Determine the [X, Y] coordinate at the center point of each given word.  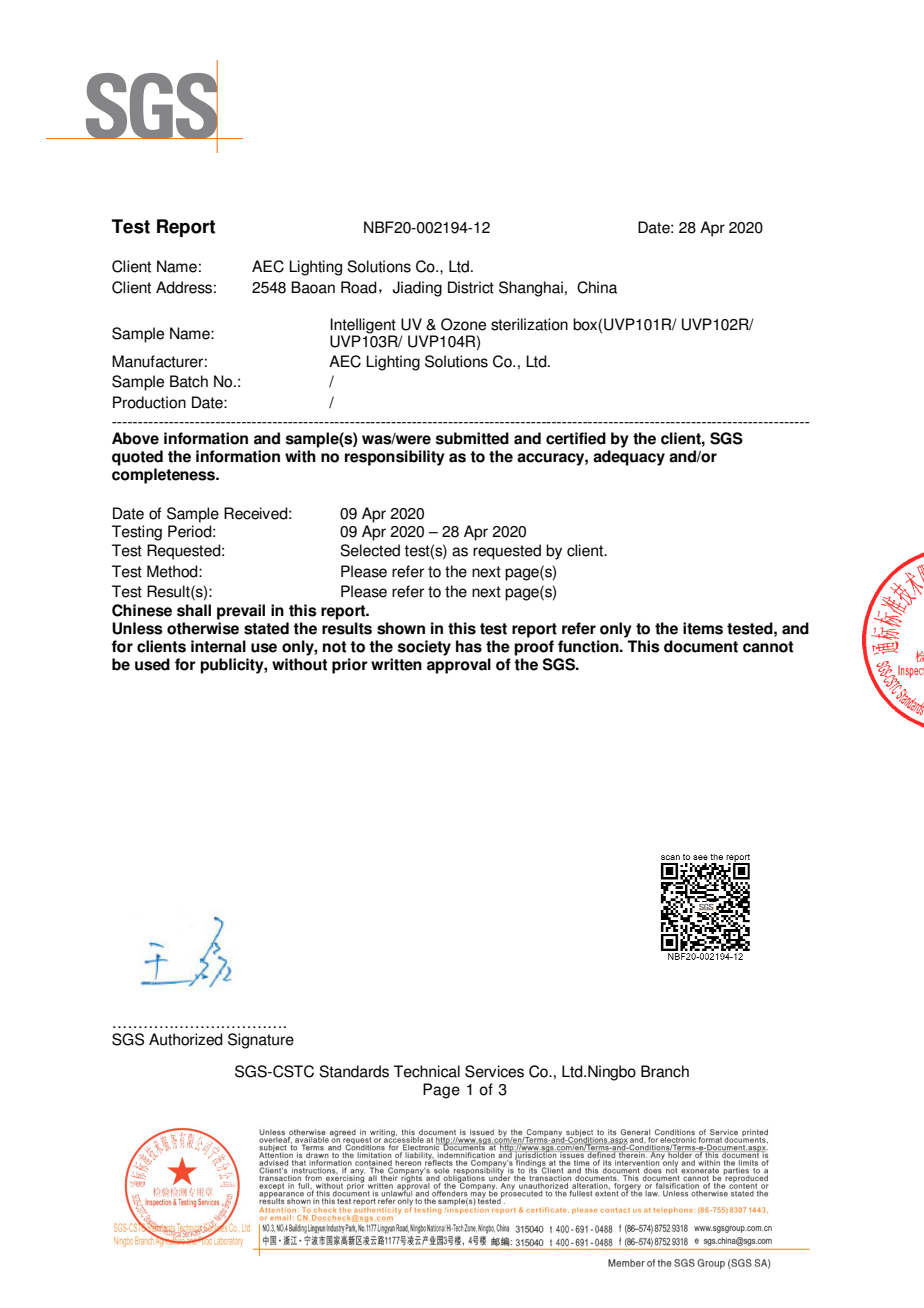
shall [194, 610]
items [703, 628]
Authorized [186, 1039]
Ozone [463, 324]
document [701, 646]
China [597, 287]
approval [459, 666]
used [152, 664]
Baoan [313, 287]
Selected [370, 550]
